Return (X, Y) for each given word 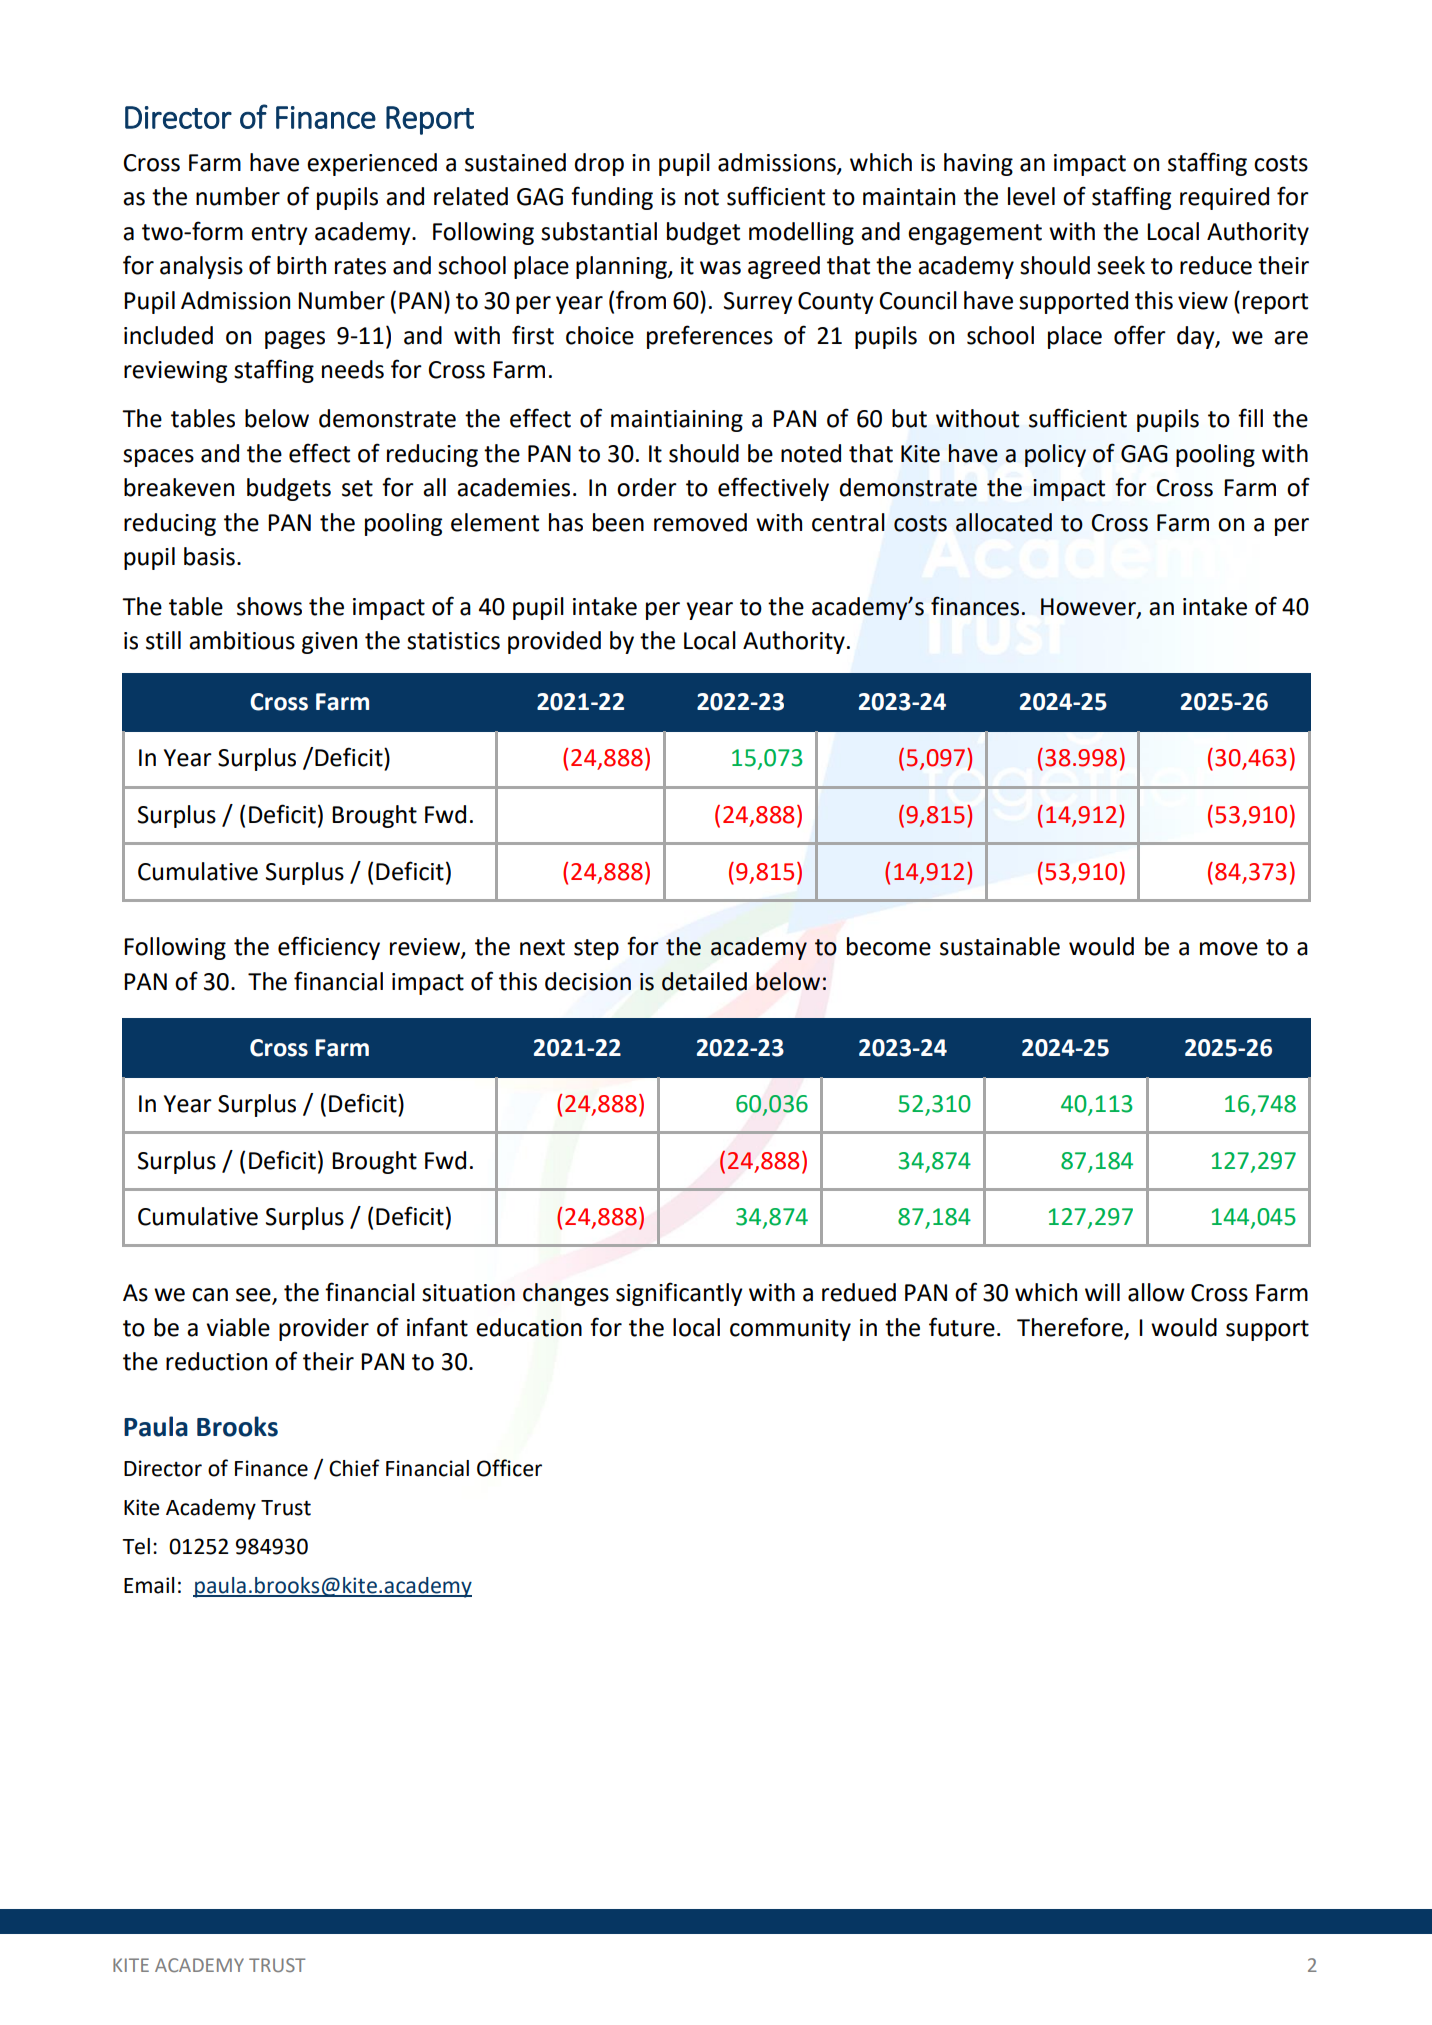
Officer (509, 1468)
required (1224, 198)
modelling (801, 233)
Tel (136, 1546)
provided (554, 642)
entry (279, 234)
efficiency (329, 948)
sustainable (1000, 946)
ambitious (242, 640)
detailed (704, 981)
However (1089, 607)
